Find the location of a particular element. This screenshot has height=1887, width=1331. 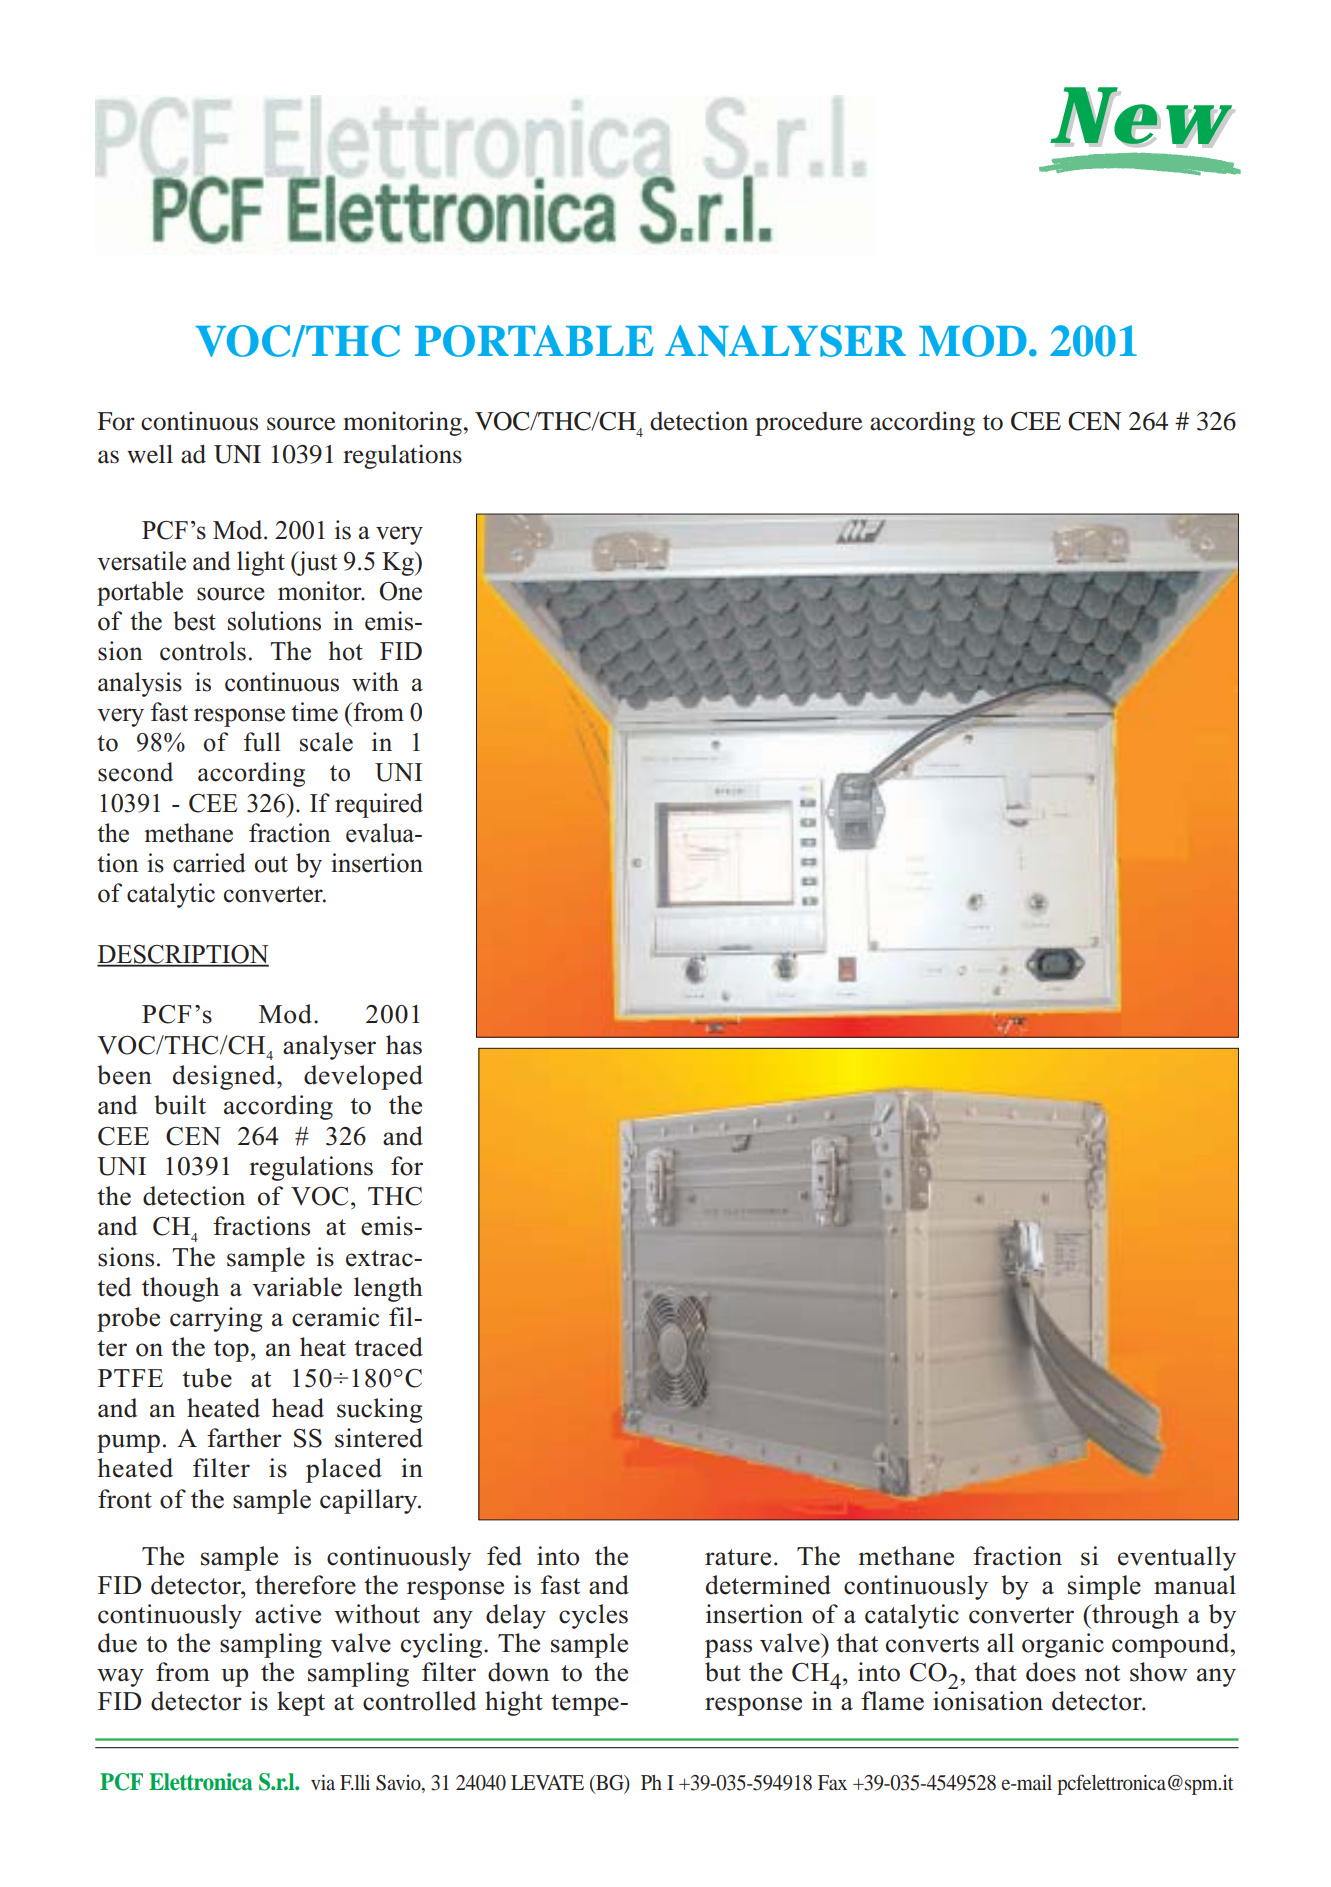

eventually is located at coordinates (1177, 1558).
